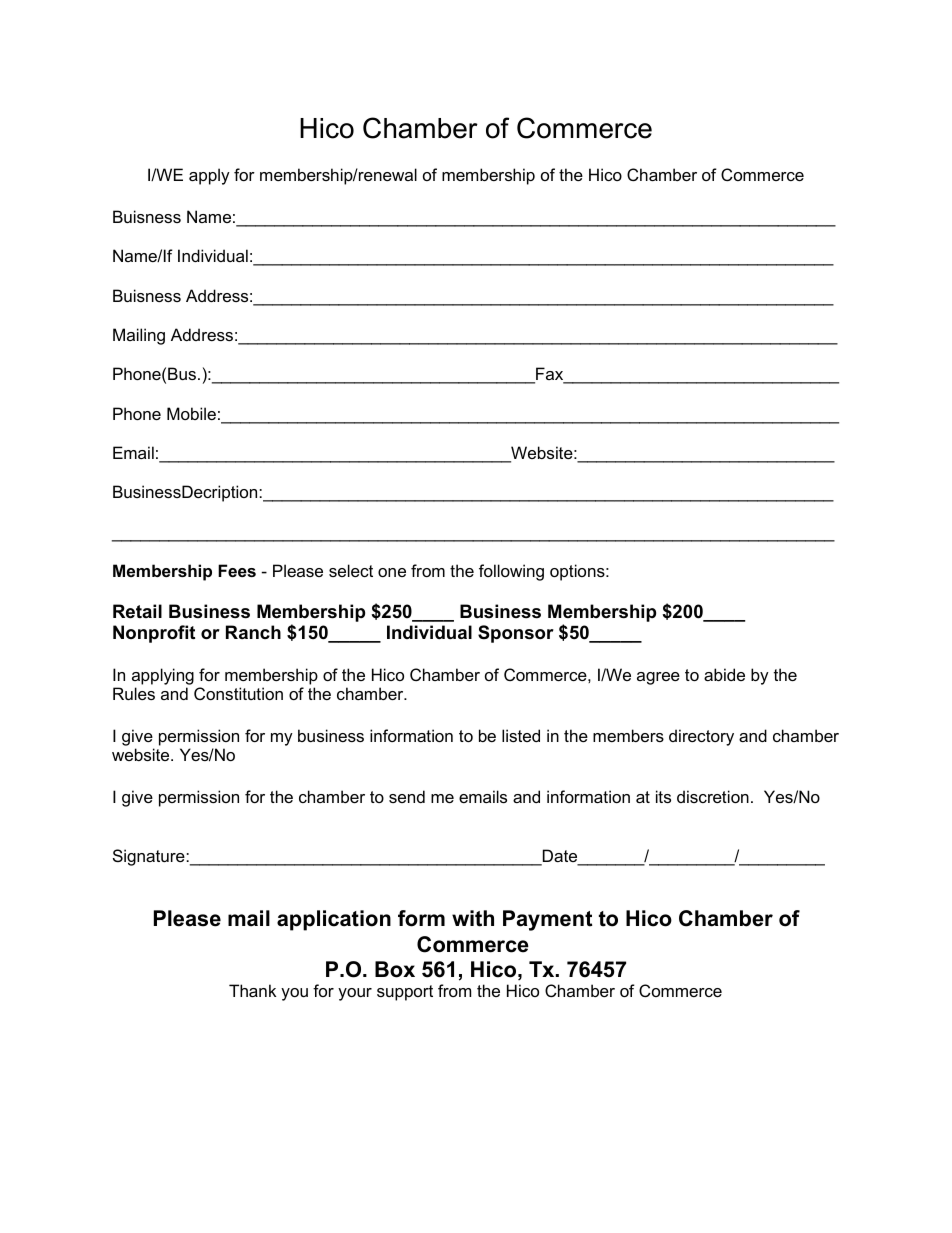 The height and width of the page is (1233, 952). I want to click on application, so click(334, 920).
